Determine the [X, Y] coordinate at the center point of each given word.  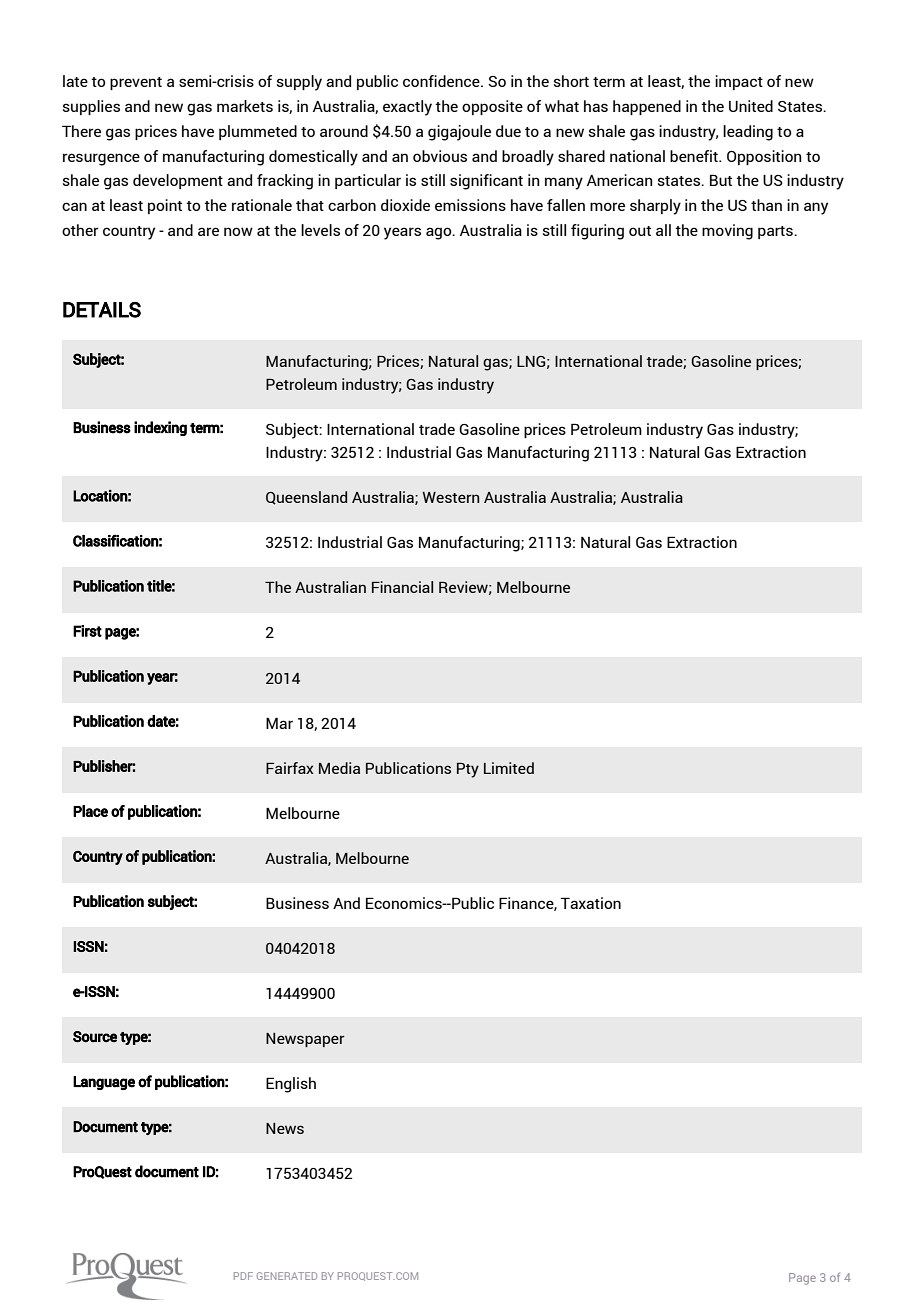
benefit [695, 156]
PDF [243, 1276]
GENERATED [287, 1276]
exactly [407, 108]
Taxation [590, 903]
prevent [136, 83]
